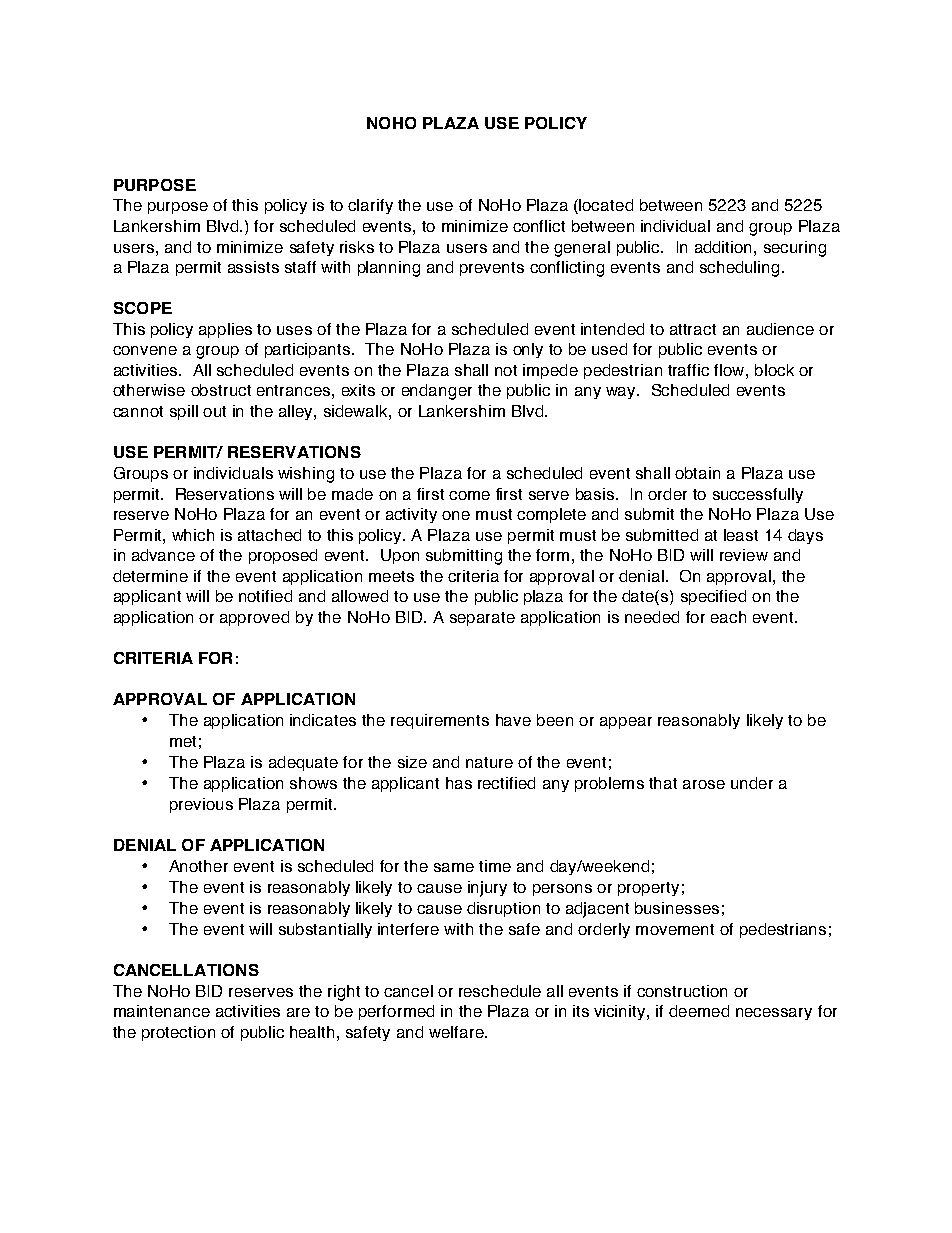 Image resolution: width=952 pixels, height=1233 pixels. I want to click on planning, so click(389, 269).
